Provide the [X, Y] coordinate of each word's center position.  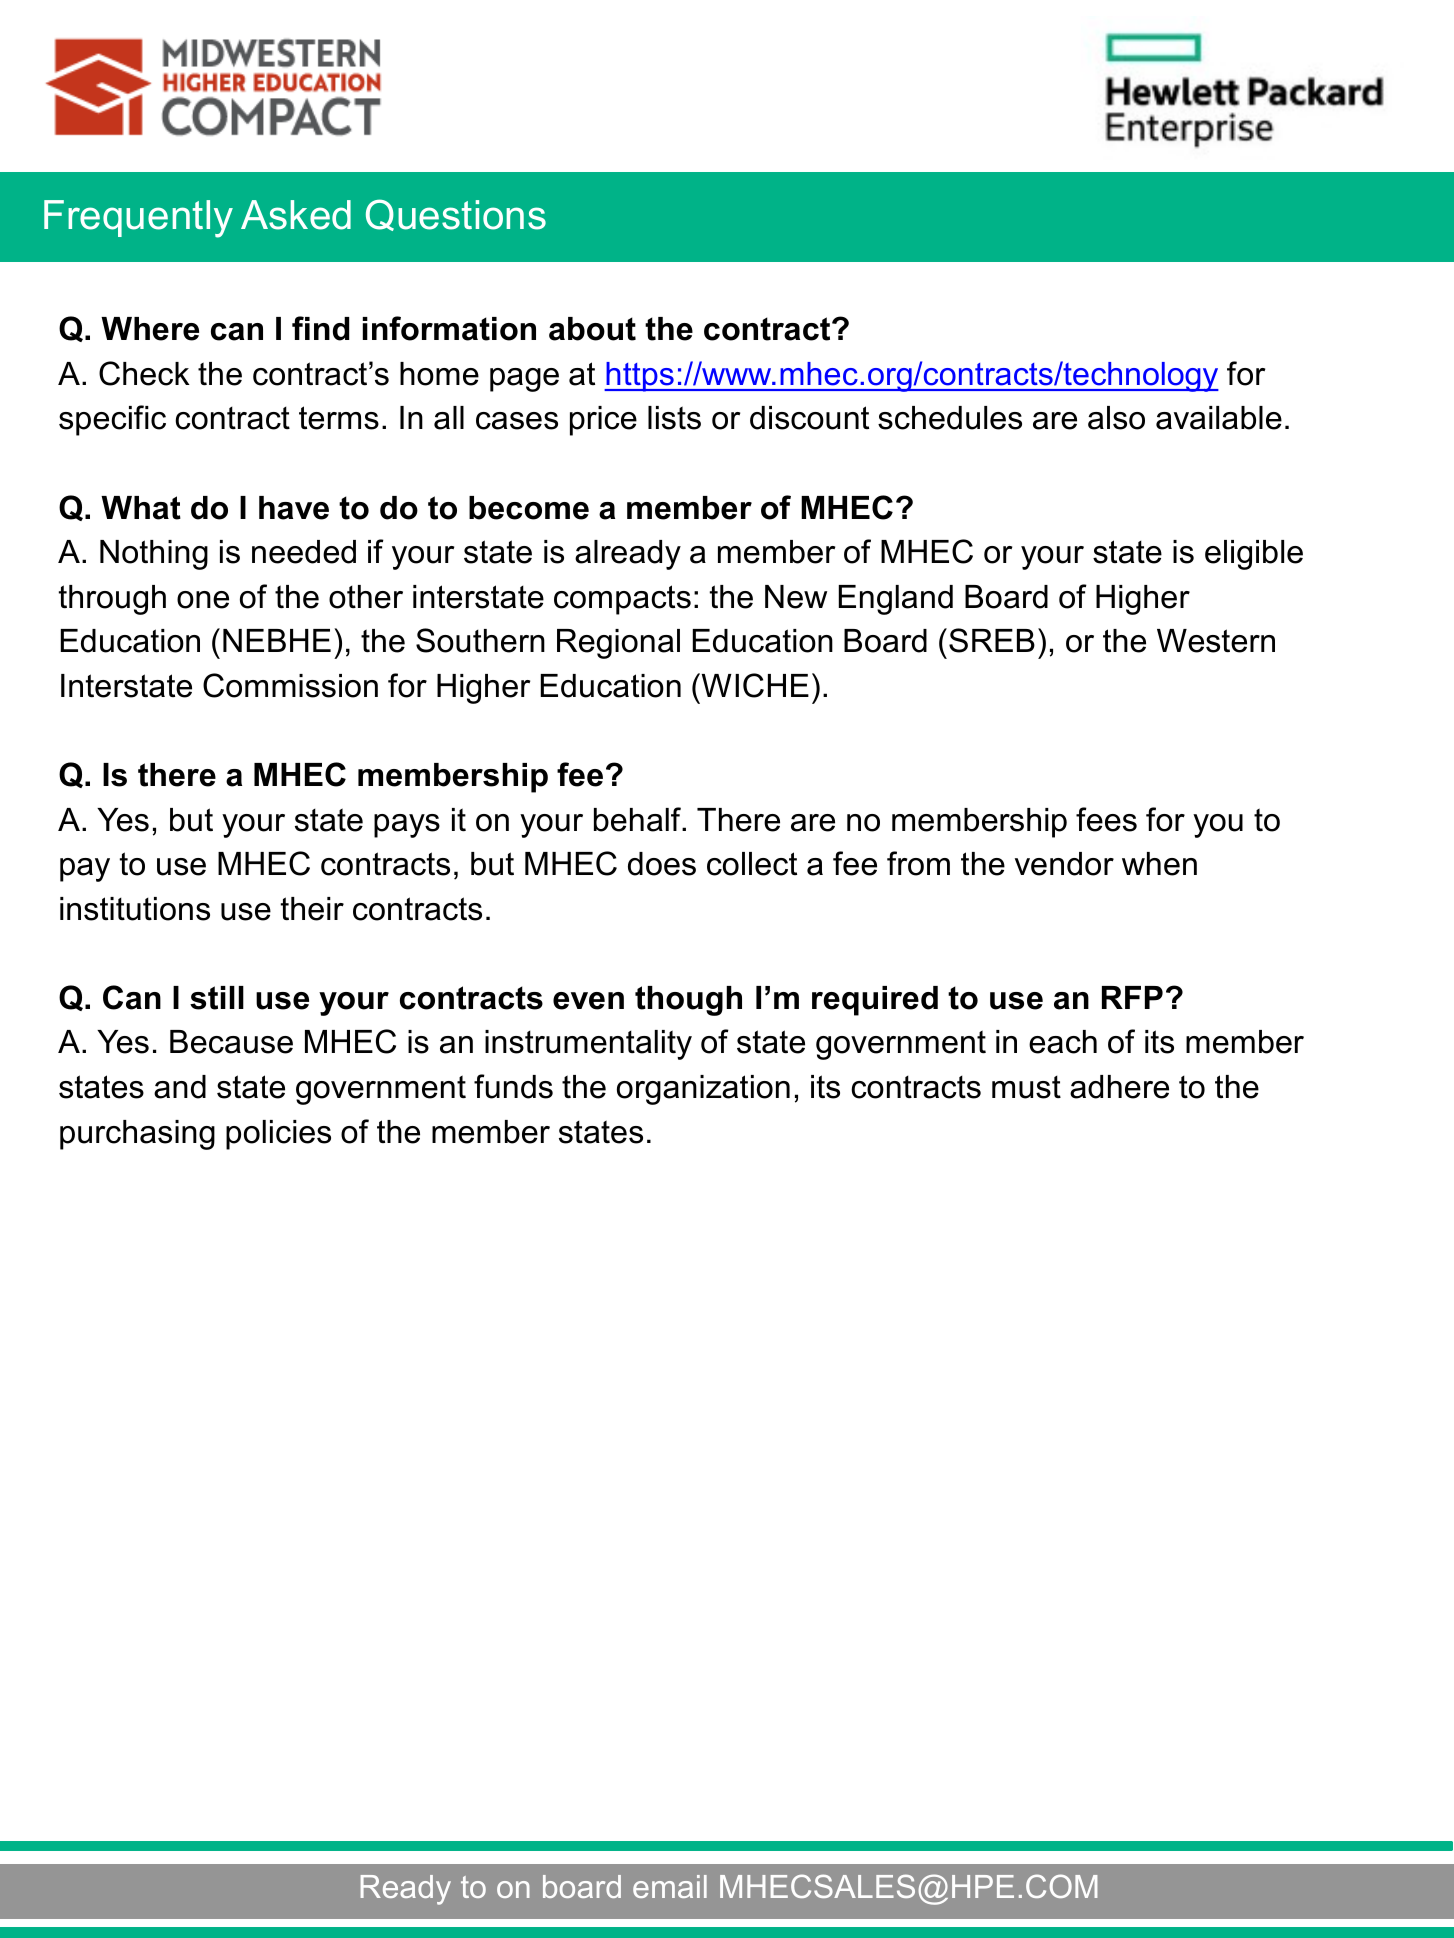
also [1116, 418]
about [592, 329]
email [670, 1886]
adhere [1119, 1087]
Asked [296, 215]
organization [703, 1090]
